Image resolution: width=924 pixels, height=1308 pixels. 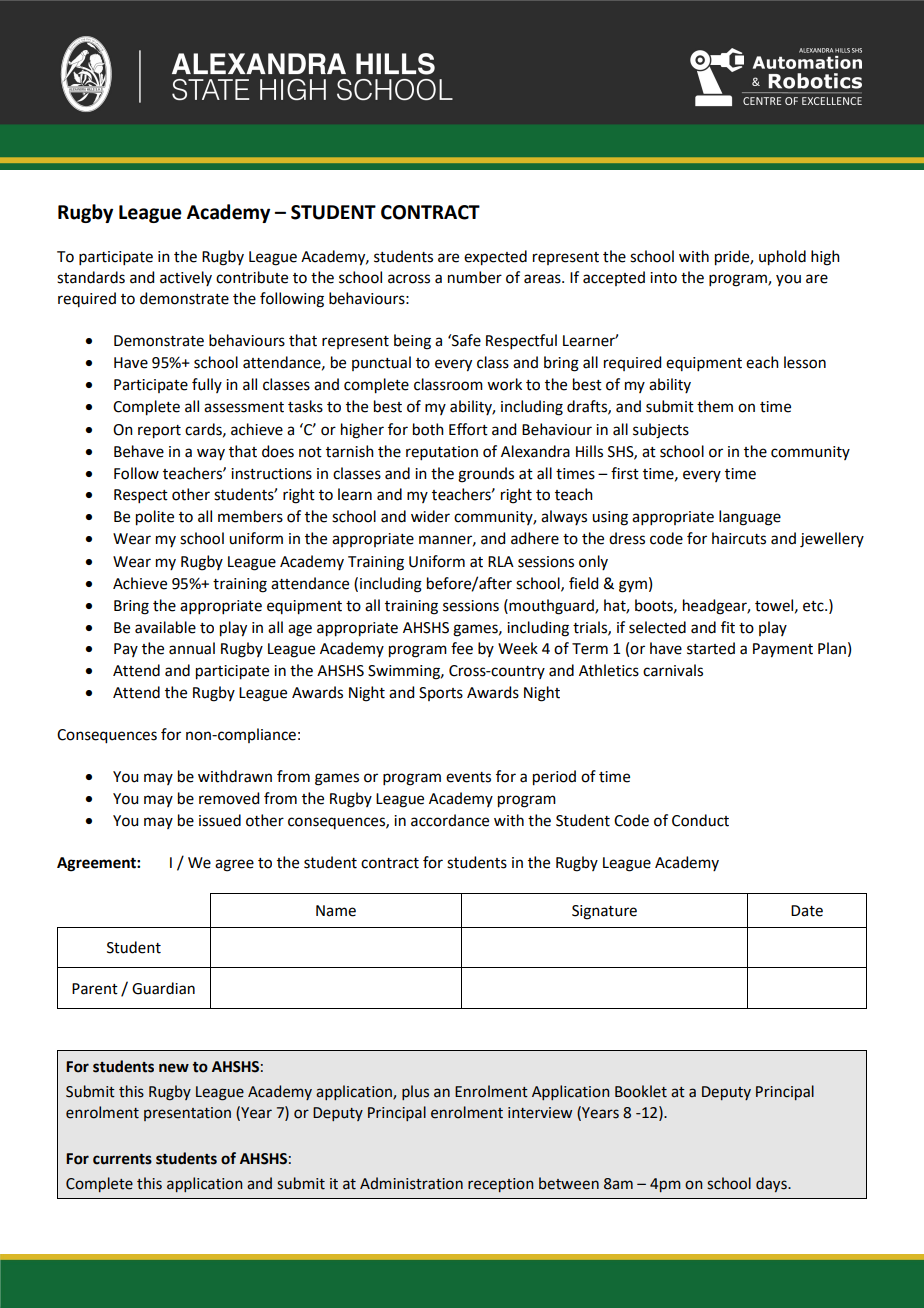 What do you see at coordinates (155, 518) in the screenshot?
I see `polite` at bounding box center [155, 518].
